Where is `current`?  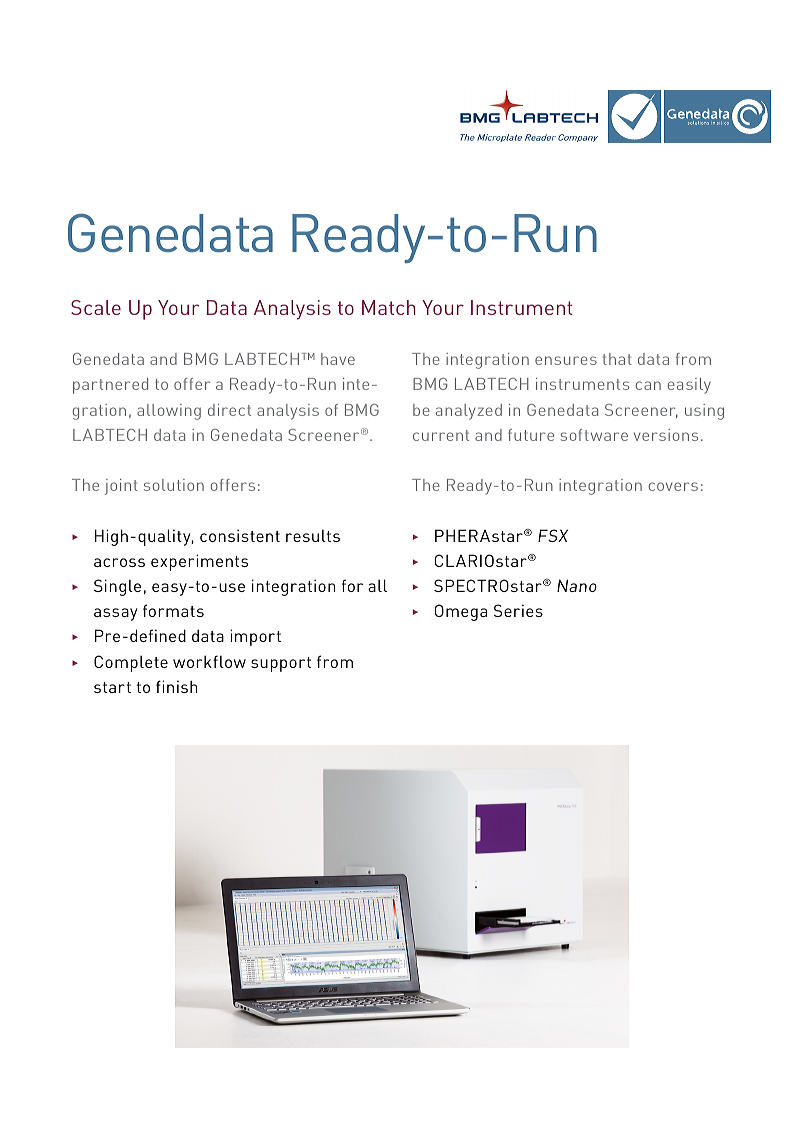
current is located at coordinates (441, 435).
